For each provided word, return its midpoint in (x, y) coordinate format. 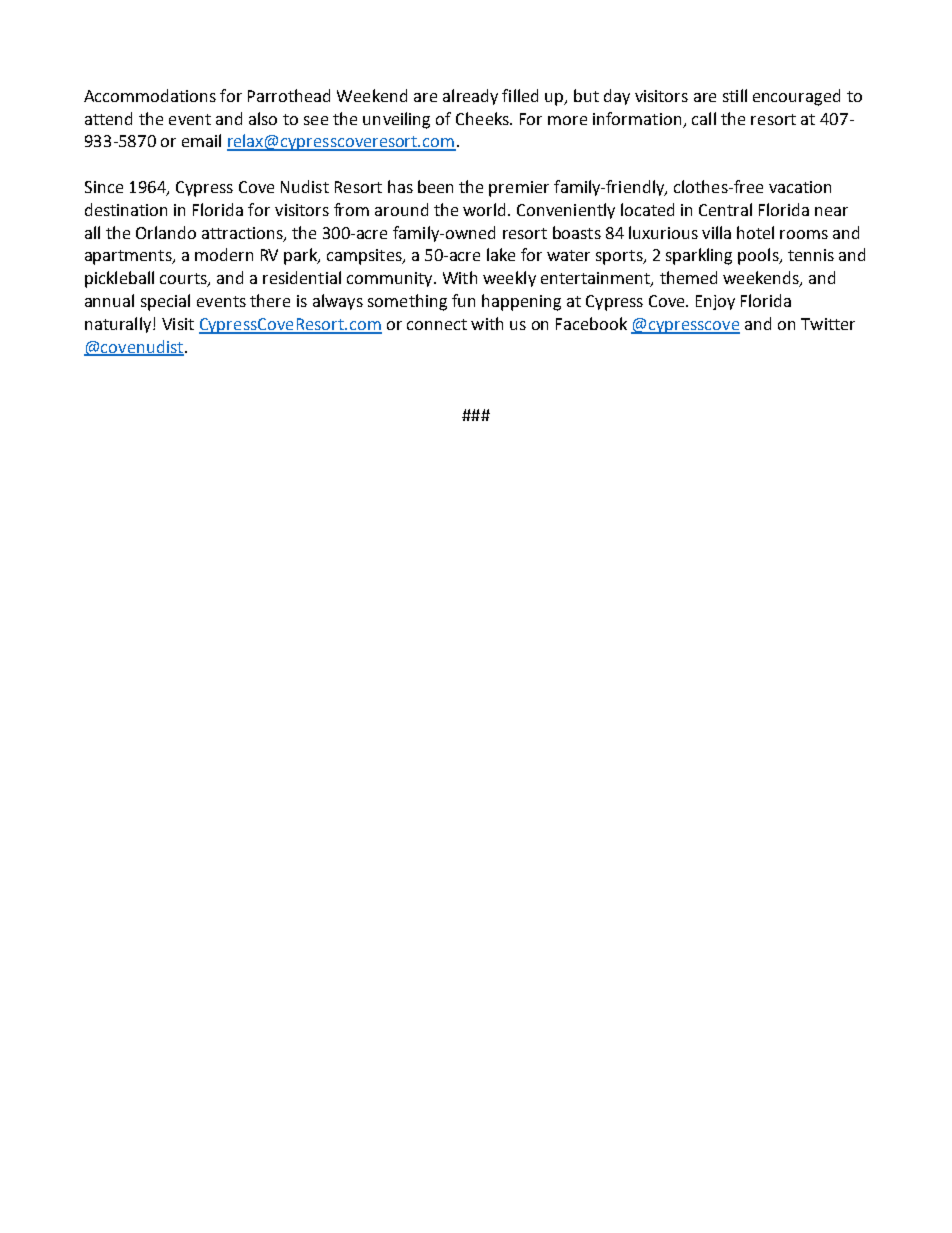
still (735, 95)
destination (126, 209)
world (484, 209)
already (470, 97)
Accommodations (150, 95)
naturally (119, 325)
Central (725, 209)
